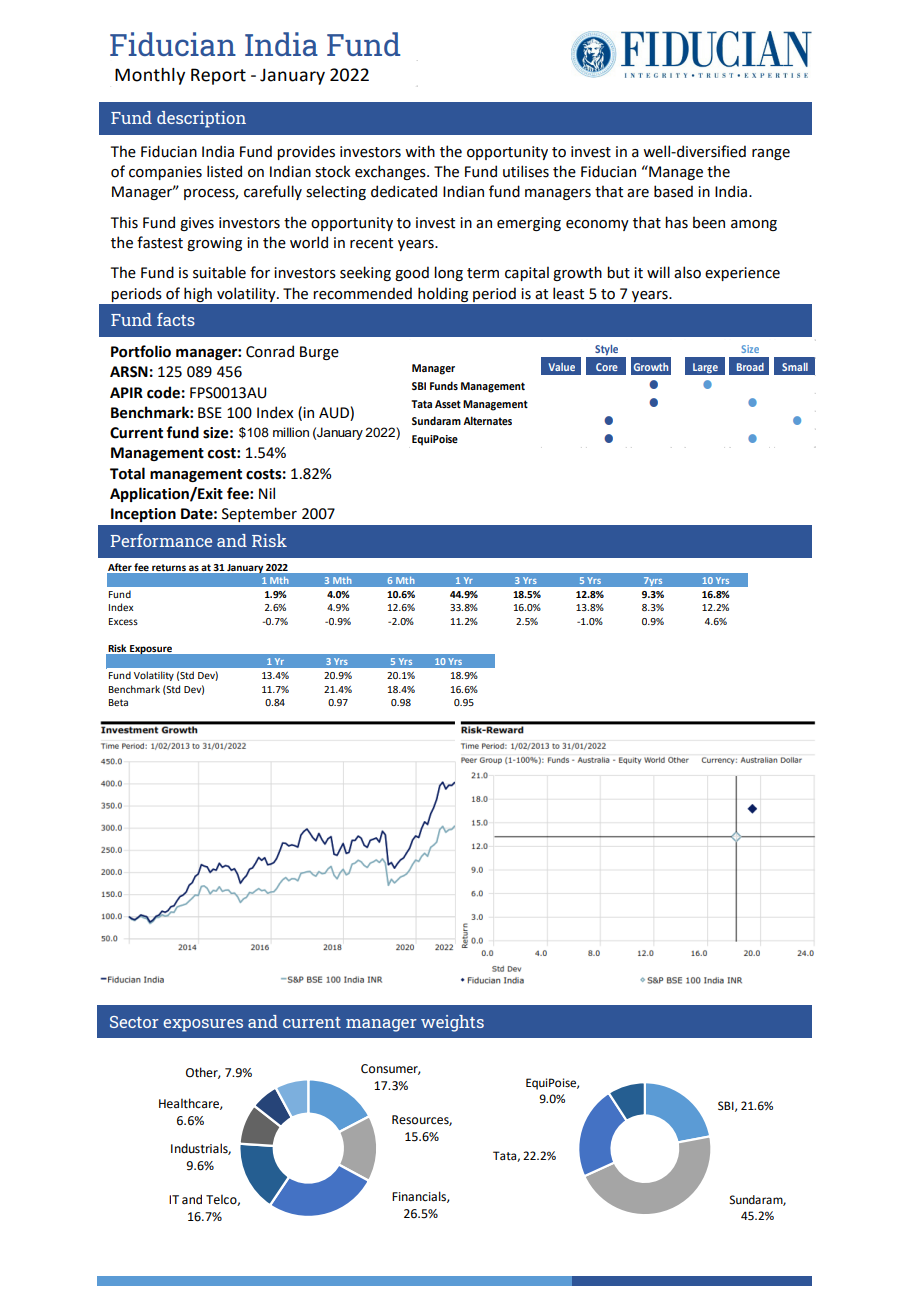 The width and height of the document is (911, 1316). Describe the element at coordinates (420, 151) in the document. I see `with` at that location.
